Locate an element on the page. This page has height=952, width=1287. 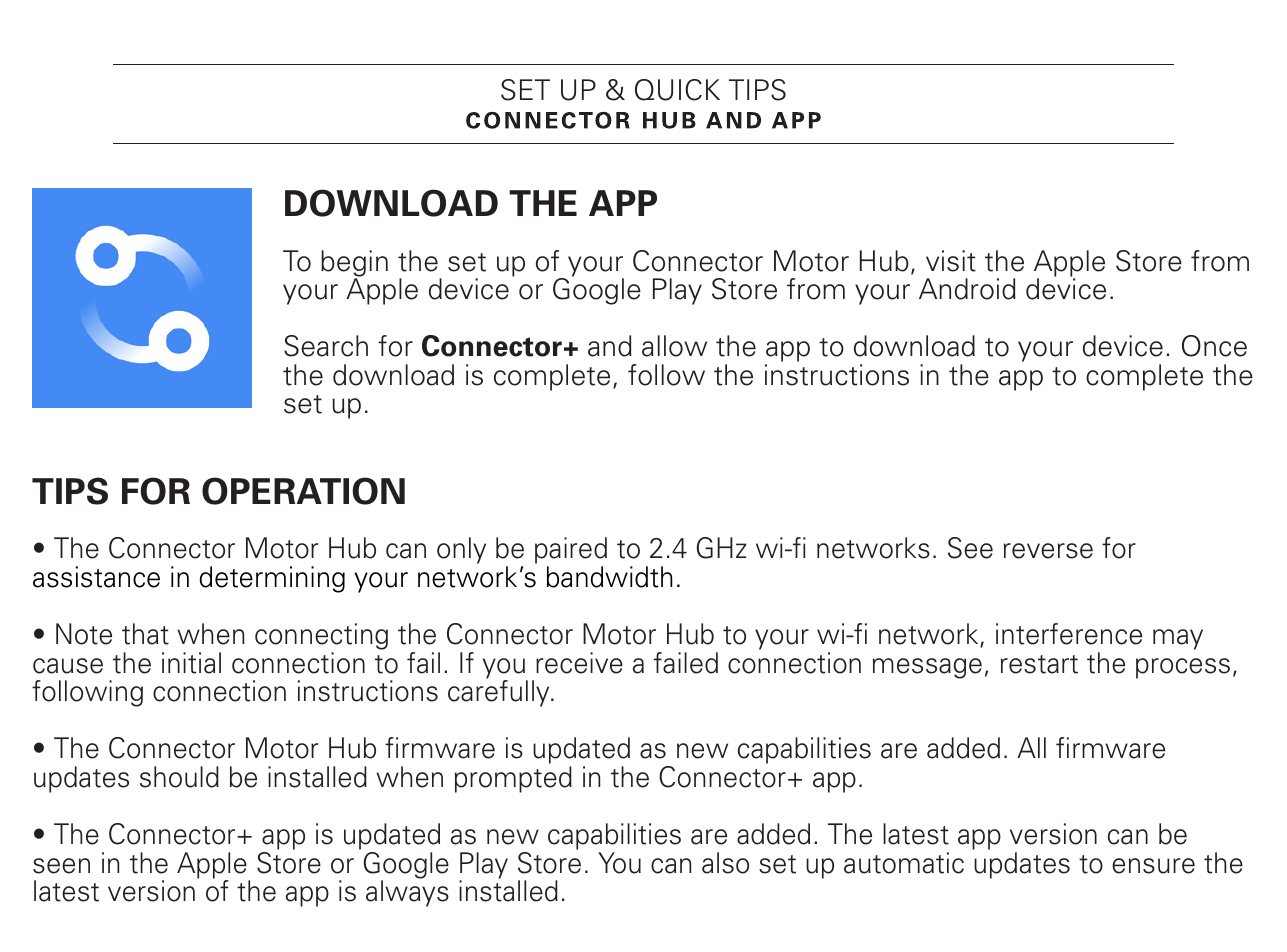
Search is located at coordinates (326, 346).
